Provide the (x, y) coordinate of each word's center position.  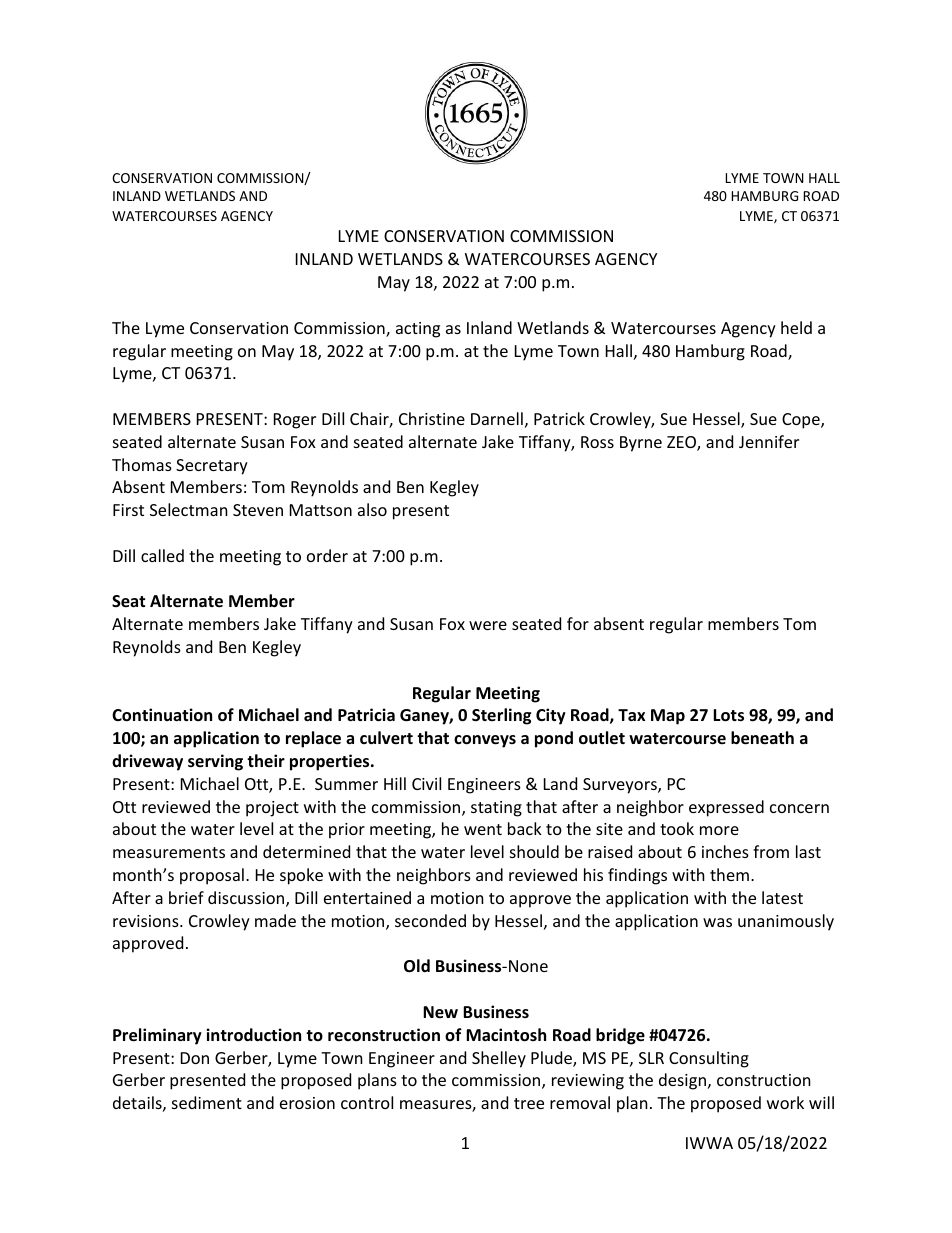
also (372, 509)
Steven (258, 510)
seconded (430, 920)
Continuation (162, 715)
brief (186, 897)
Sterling (501, 716)
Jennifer (769, 441)
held (796, 327)
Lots (728, 715)
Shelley (499, 1059)
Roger (295, 421)
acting (418, 330)
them (729, 874)
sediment (207, 1102)
